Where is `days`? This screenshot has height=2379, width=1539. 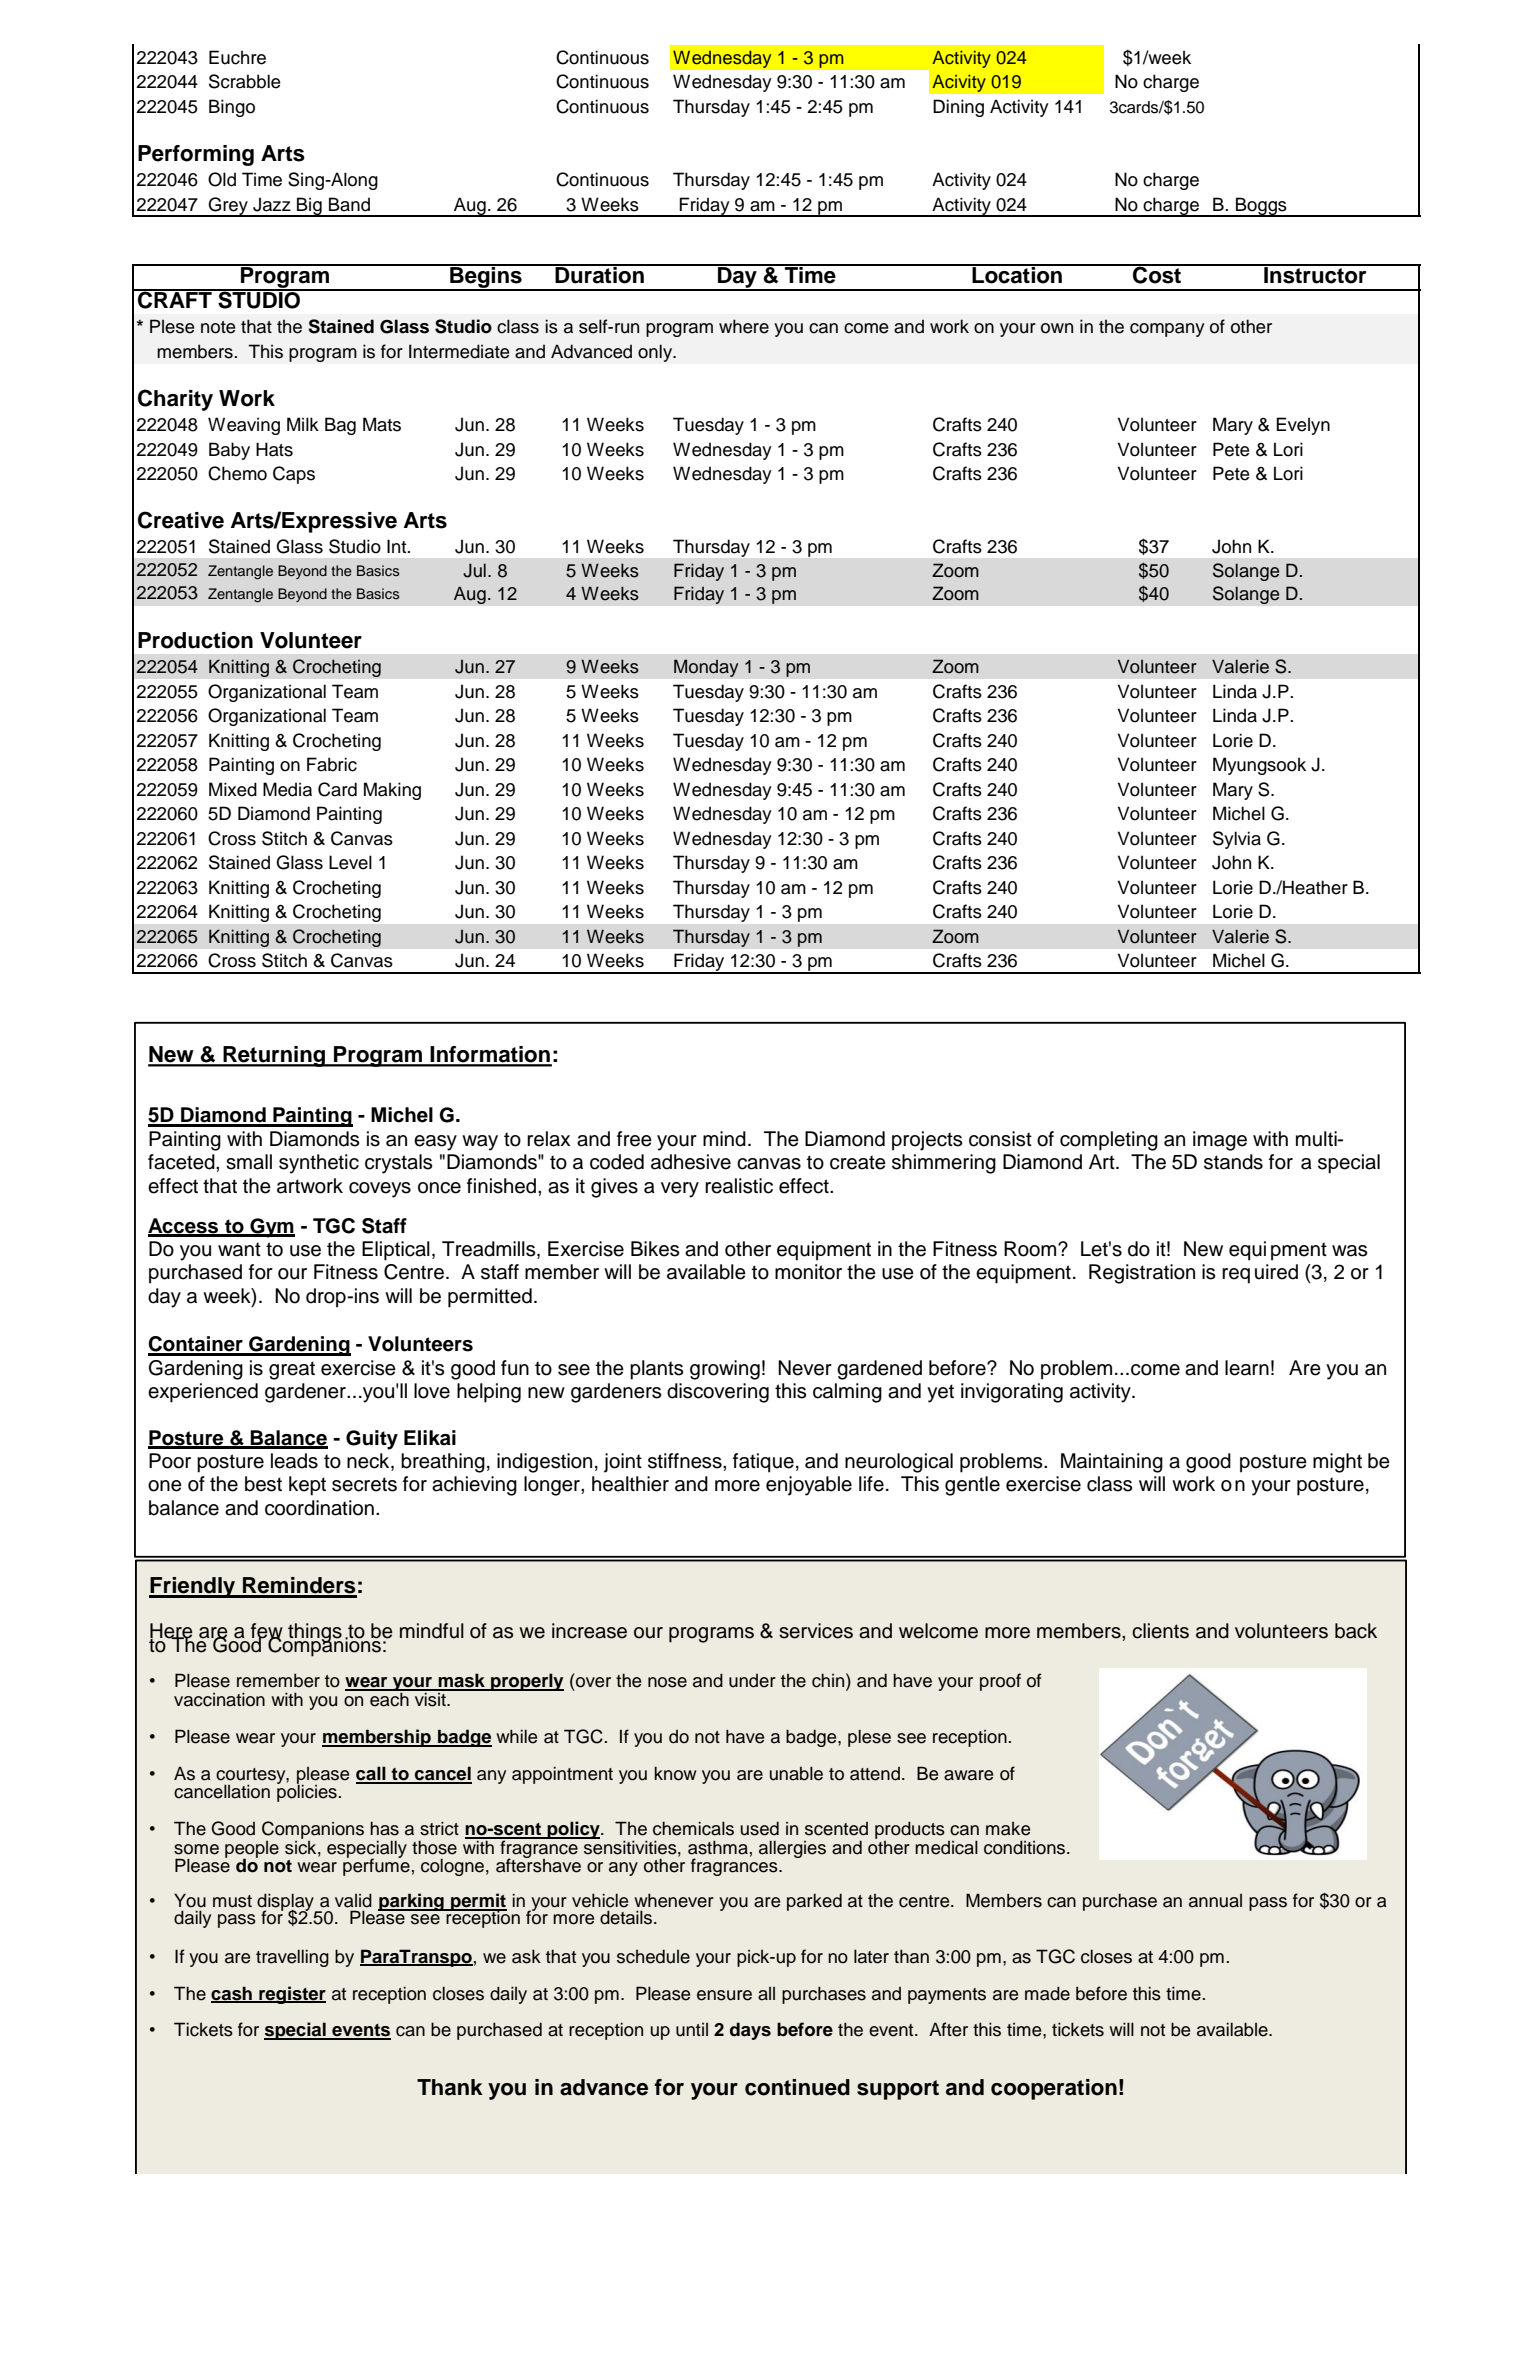
days is located at coordinates (750, 2031).
